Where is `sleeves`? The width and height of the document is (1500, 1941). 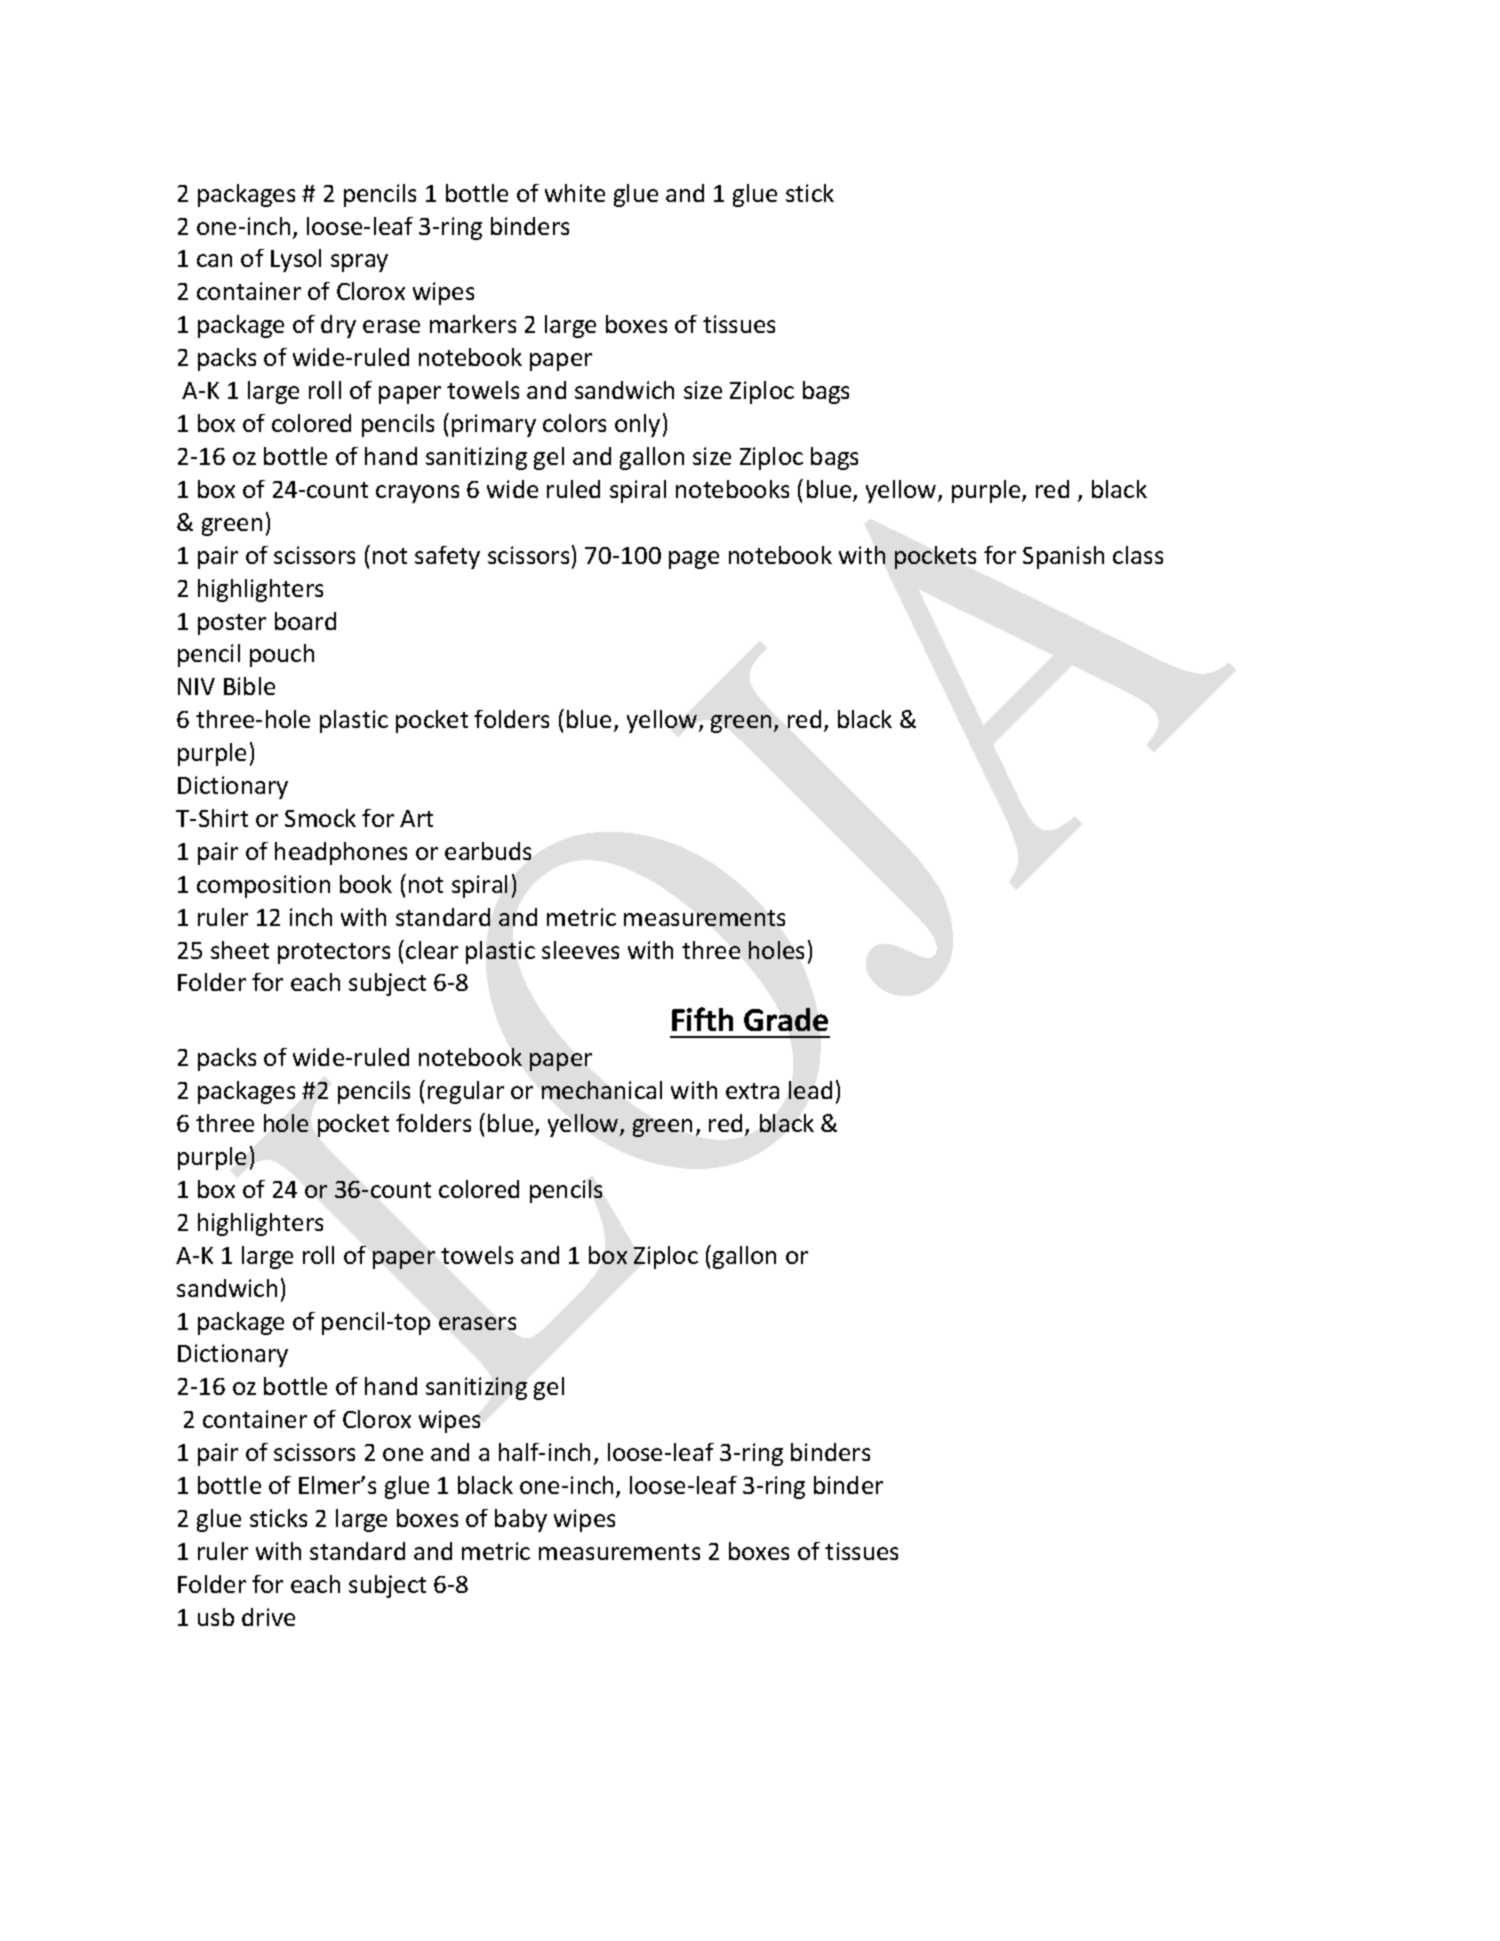
sleeves is located at coordinates (580, 950).
